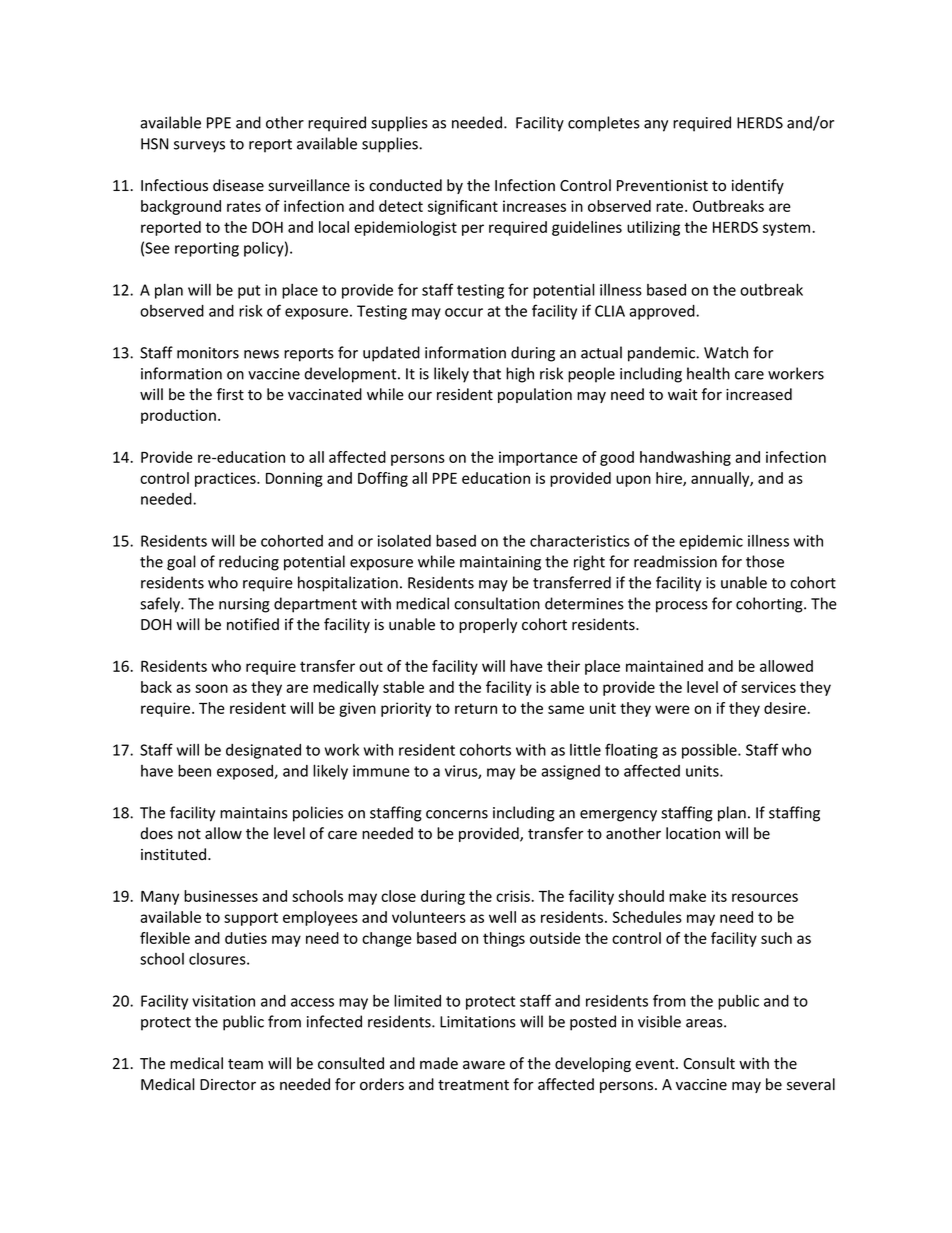 This image has width=952, height=1233. What do you see at coordinates (476, 708) in the image?
I see `return` at bounding box center [476, 708].
